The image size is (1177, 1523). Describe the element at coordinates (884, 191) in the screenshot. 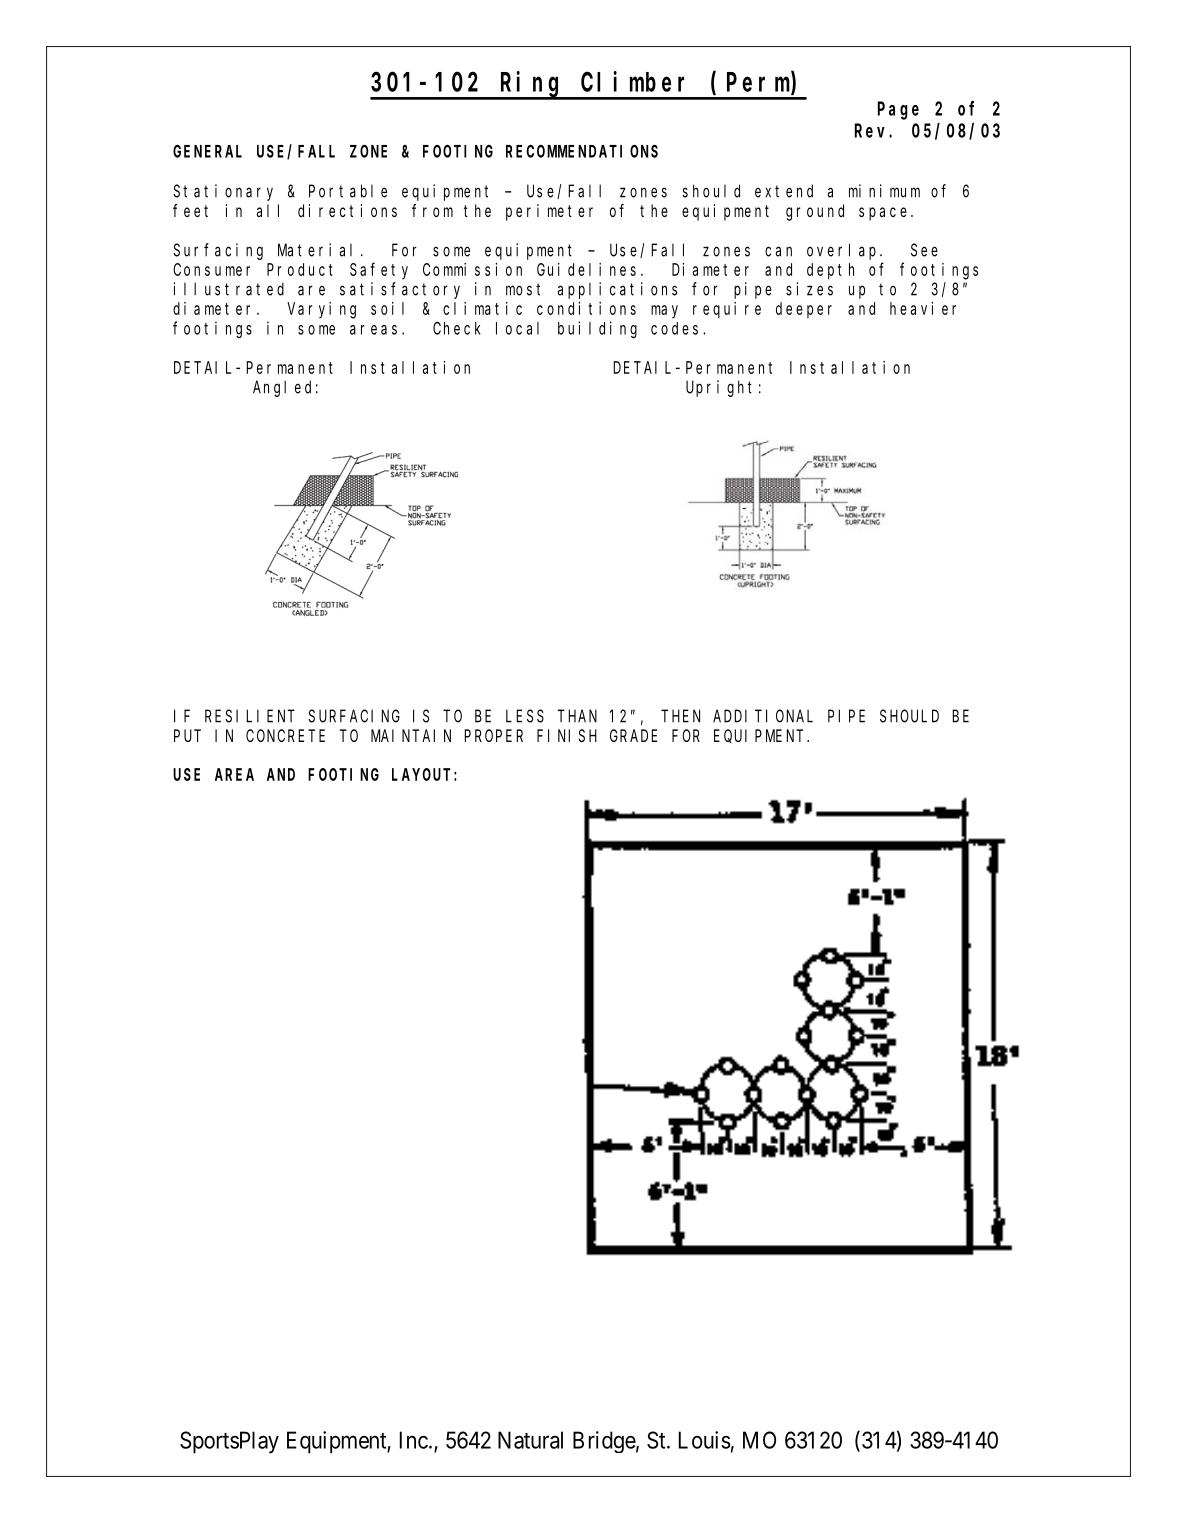

I see `minimum` at that location.
